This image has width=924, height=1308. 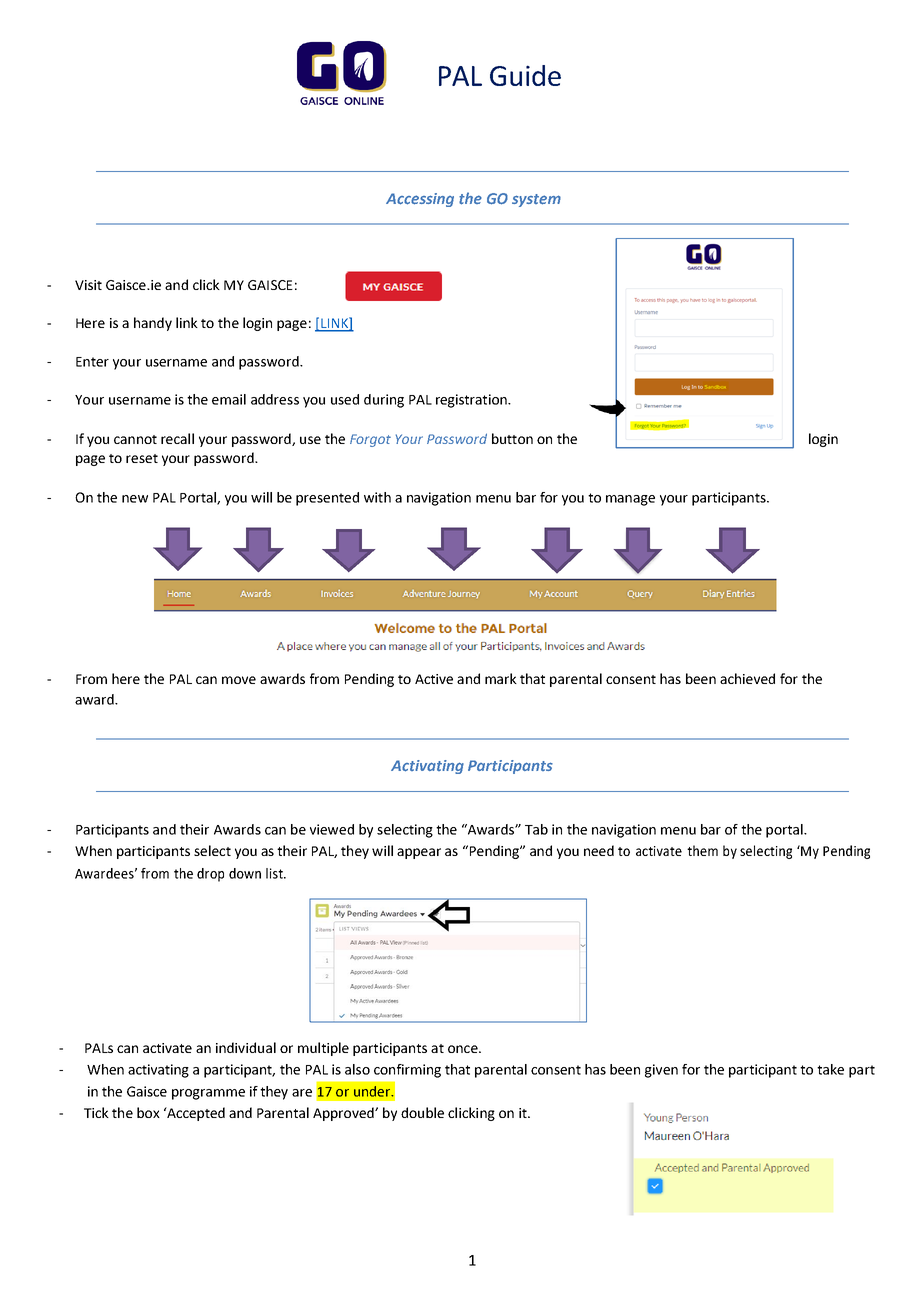 I want to click on achieved, so click(x=747, y=678).
